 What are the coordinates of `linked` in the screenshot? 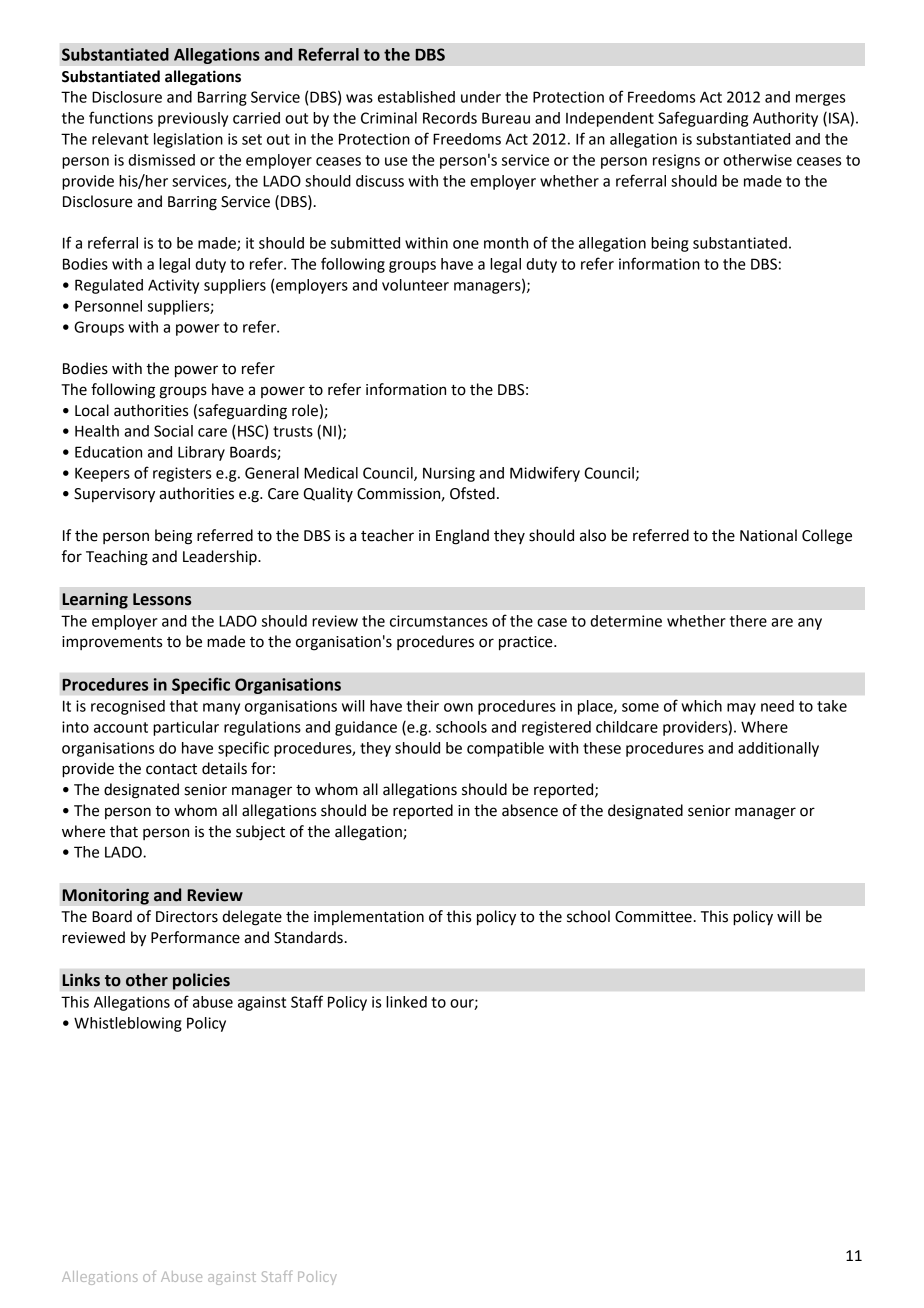 It's located at (406, 1002).
